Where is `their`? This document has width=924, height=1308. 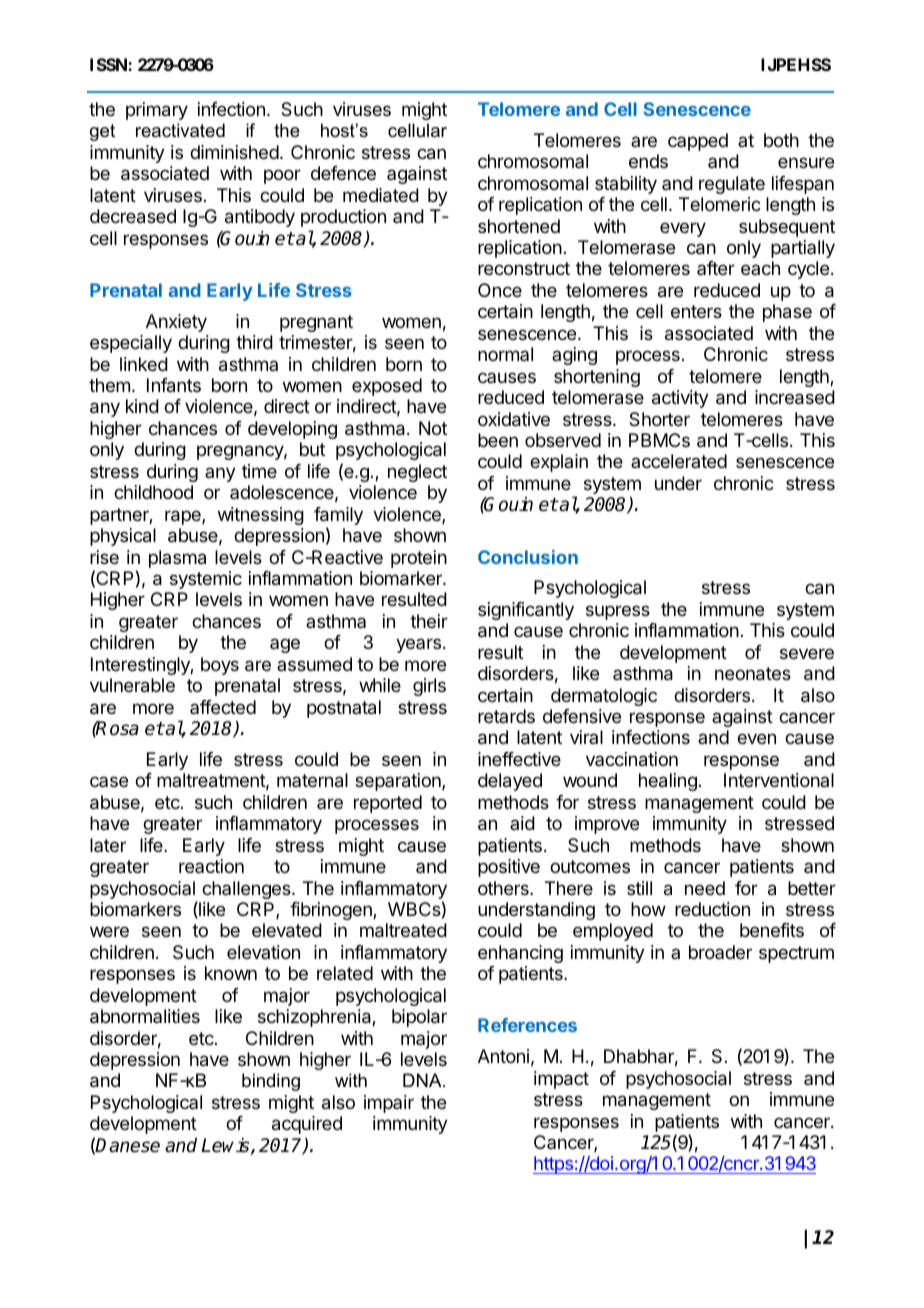
their is located at coordinates (429, 621).
